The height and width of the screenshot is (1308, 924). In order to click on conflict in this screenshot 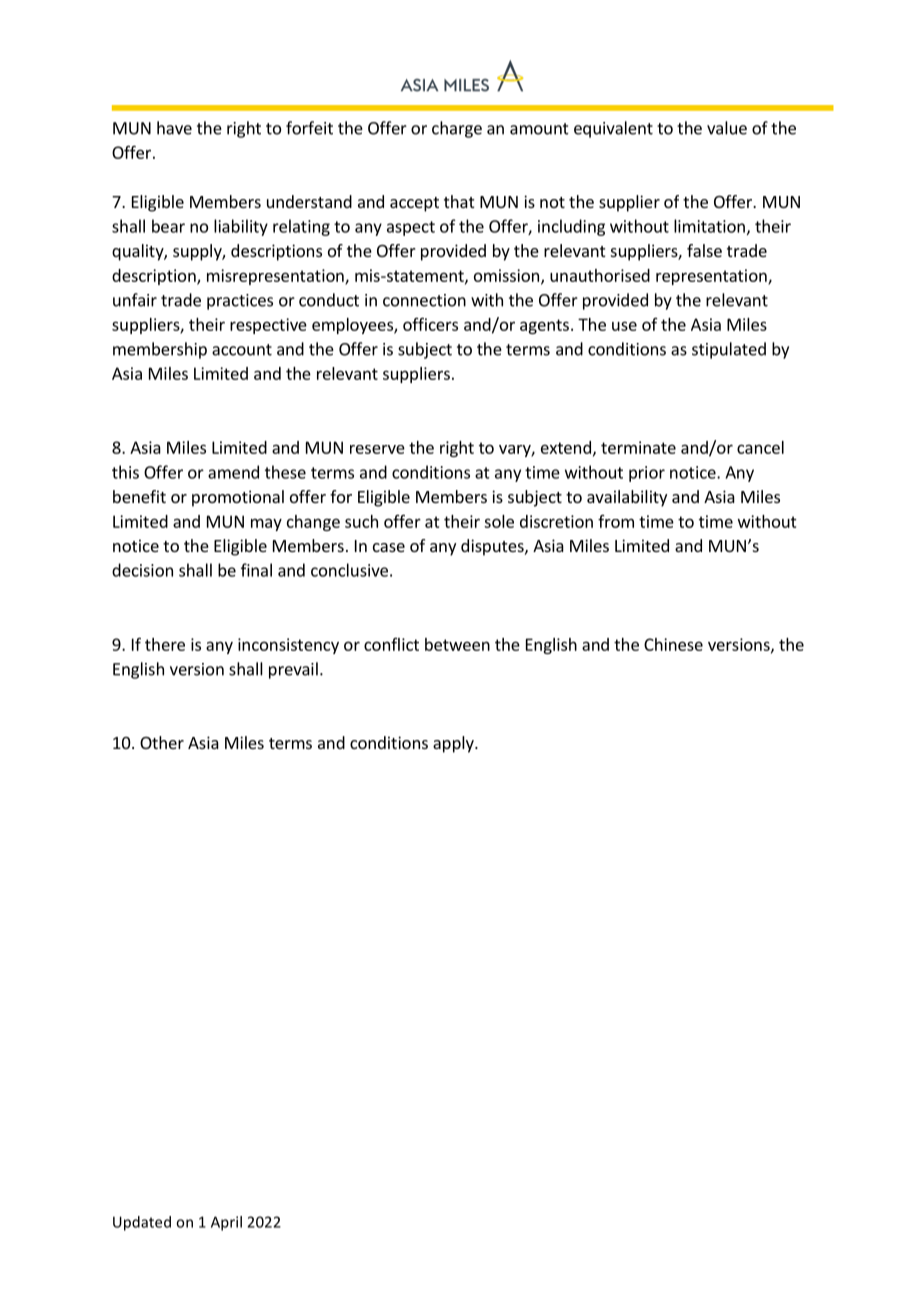, I will do `click(391, 644)`.
